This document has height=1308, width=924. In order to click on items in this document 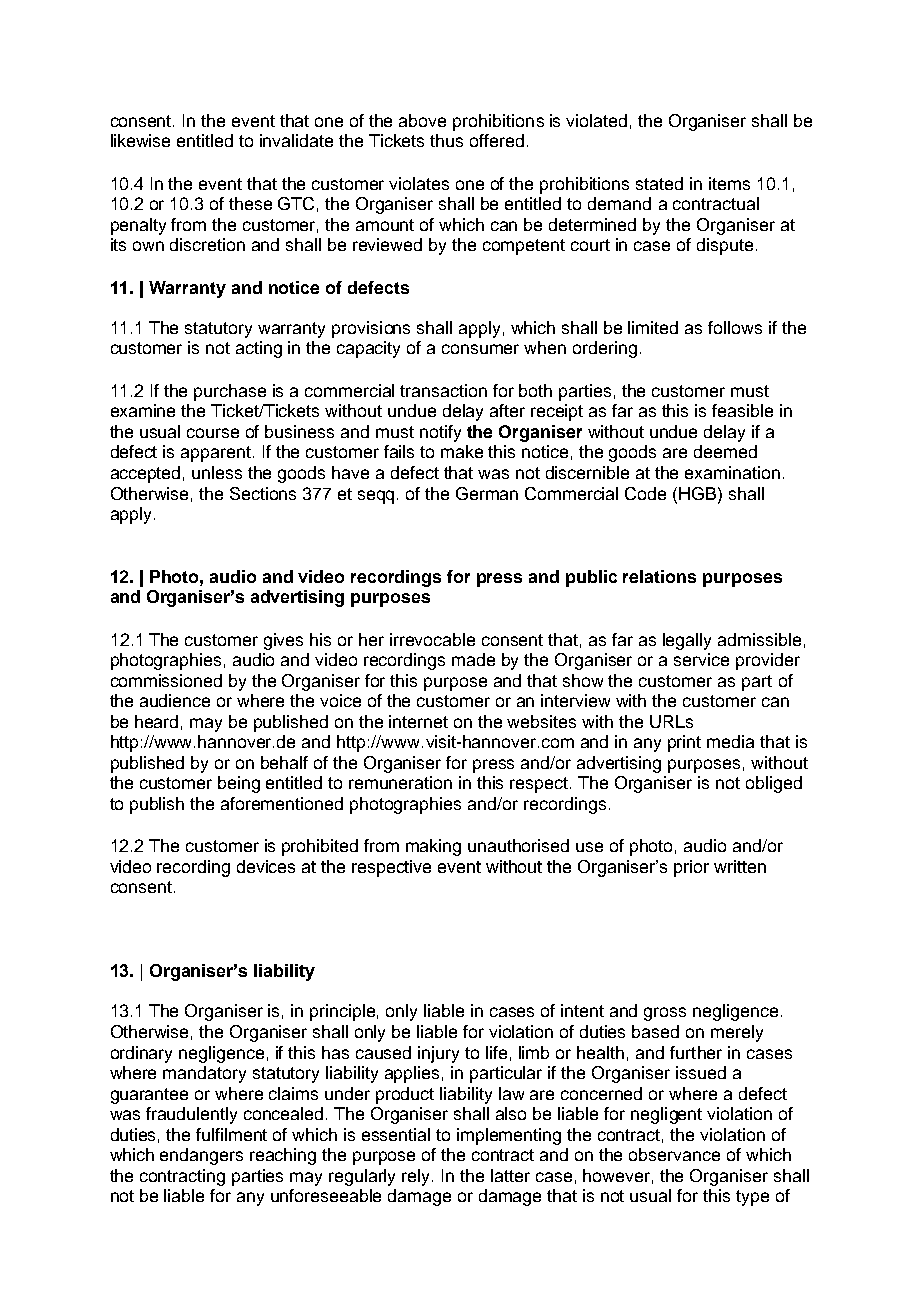, I will do `click(729, 183)`.
